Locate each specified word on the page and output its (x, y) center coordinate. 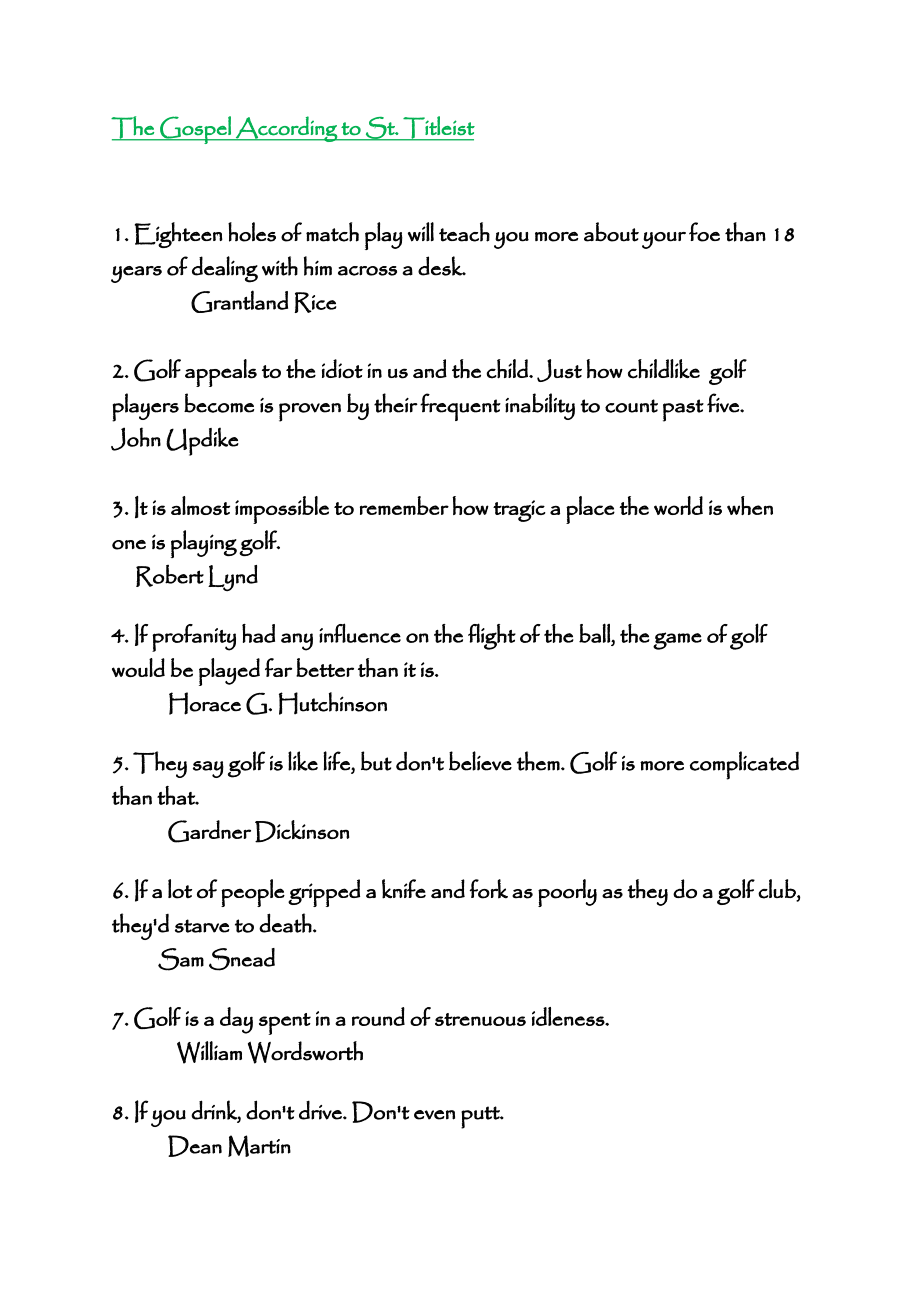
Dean (195, 1146)
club (778, 889)
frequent (460, 407)
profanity (194, 638)
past (683, 410)
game (677, 641)
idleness (569, 1016)
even (434, 1115)
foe (704, 232)
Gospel (195, 130)
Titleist (438, 128)
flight (492, 636)
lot (180, 889)
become (219, 403)
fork (489, 889)
